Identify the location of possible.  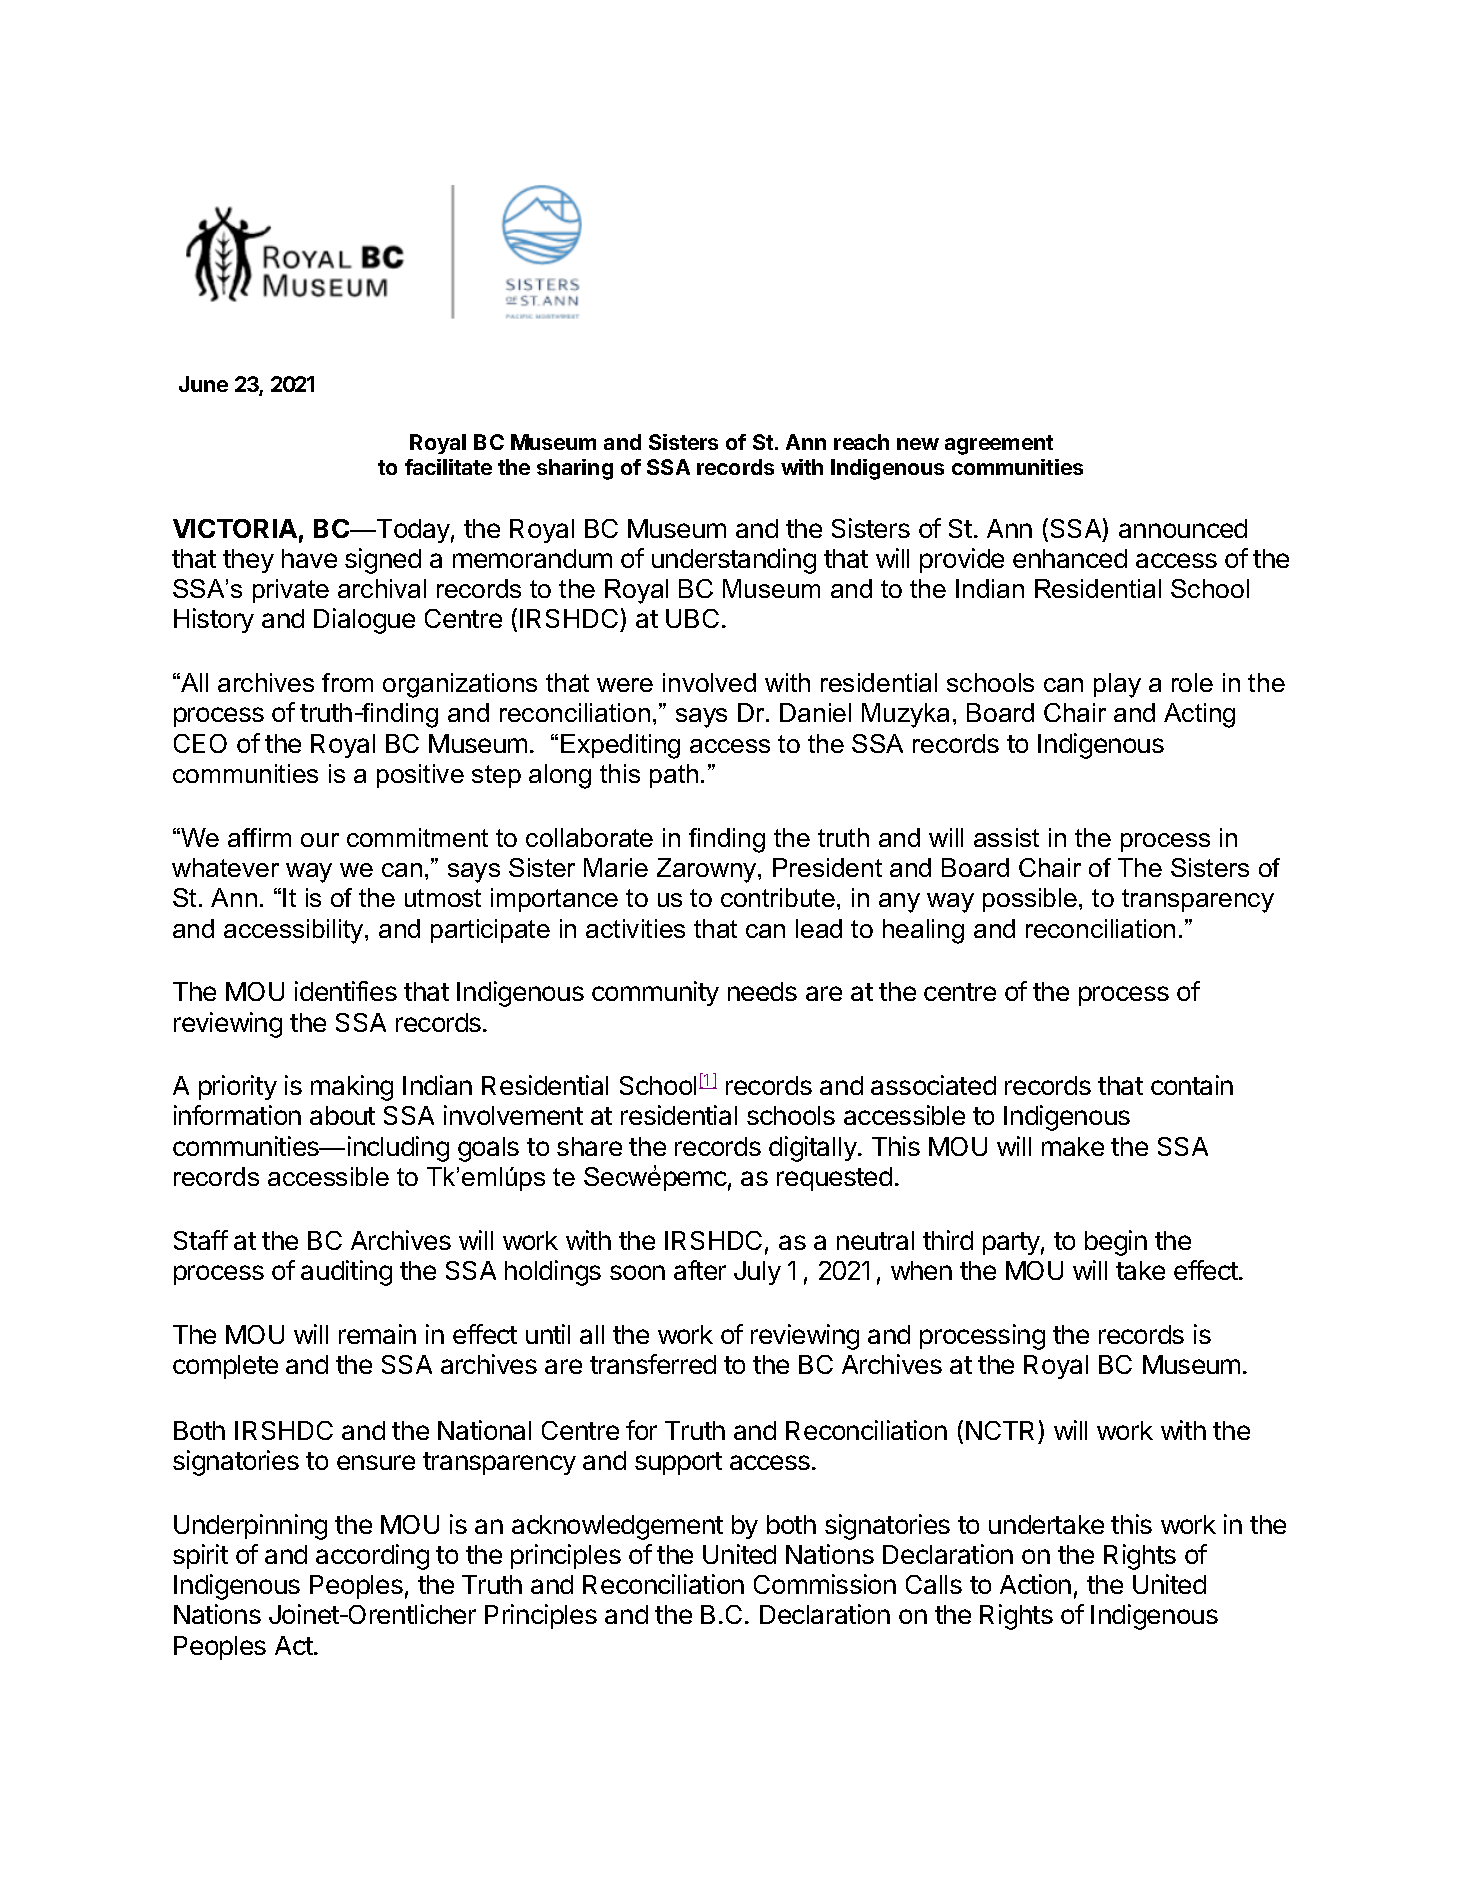
(1030, 900).
